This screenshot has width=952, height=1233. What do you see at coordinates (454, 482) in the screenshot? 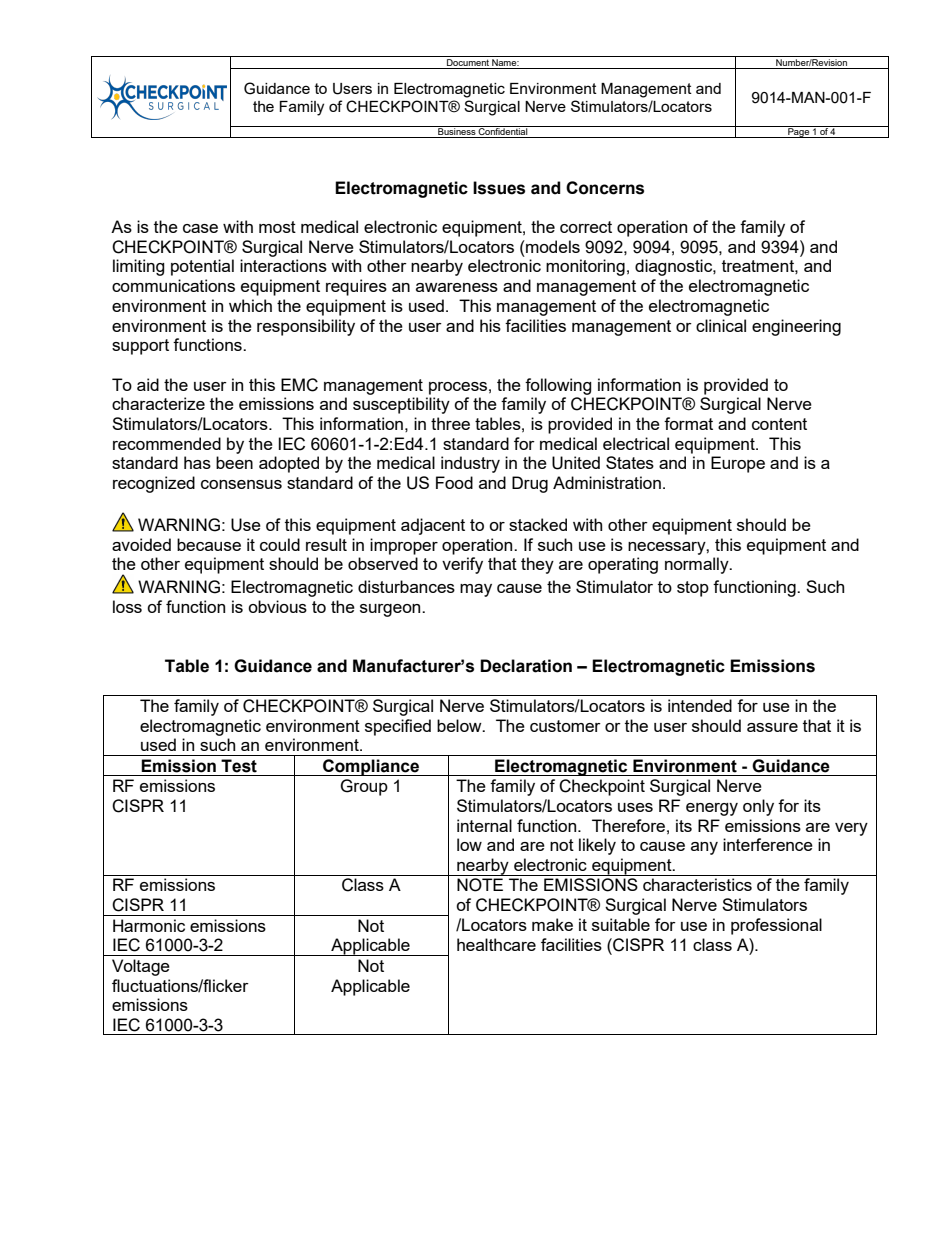
I see `Food` at bounding box center [454, 482].
